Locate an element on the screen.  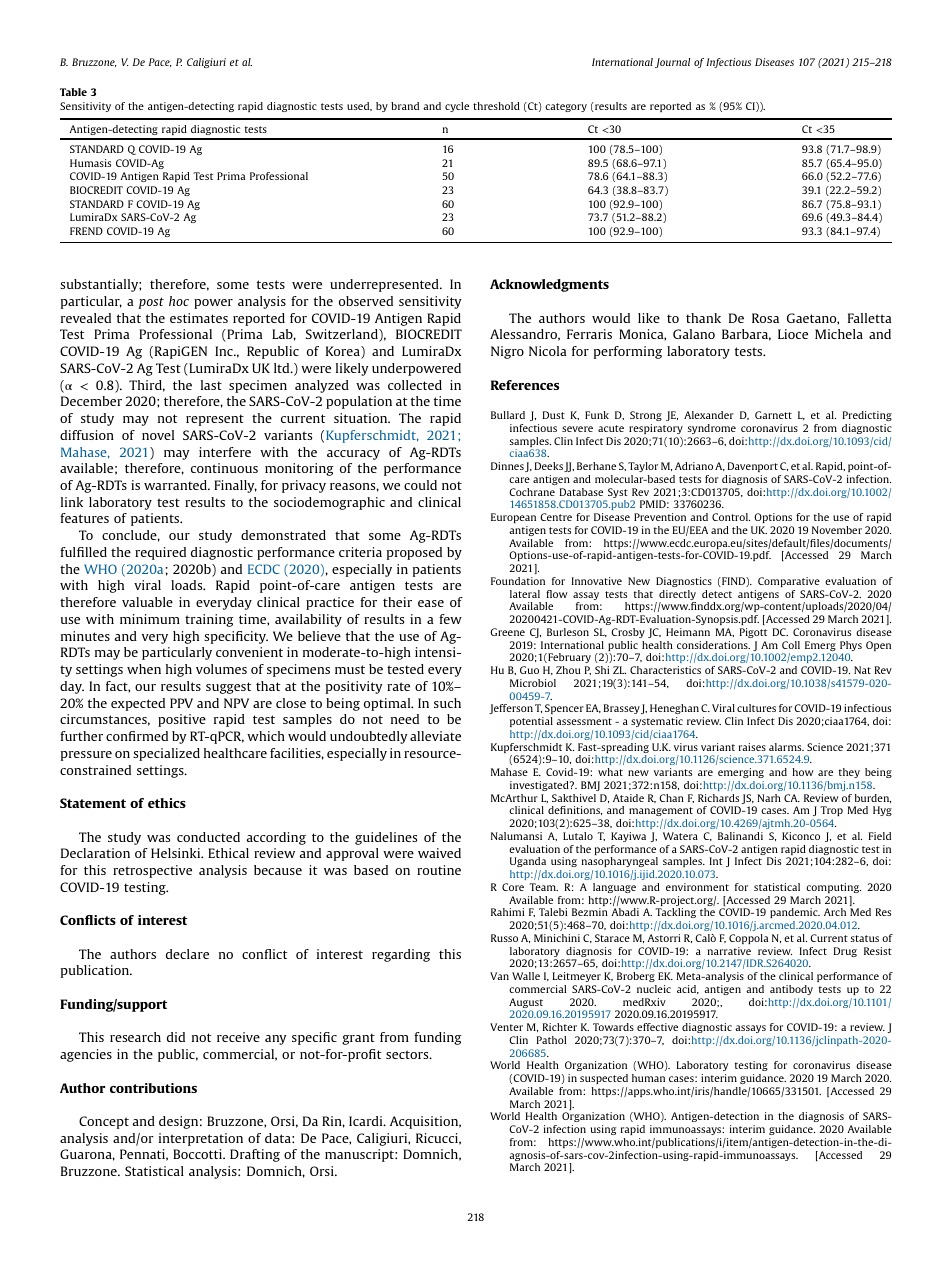
suspected is located at coordinates (604, 1079).
